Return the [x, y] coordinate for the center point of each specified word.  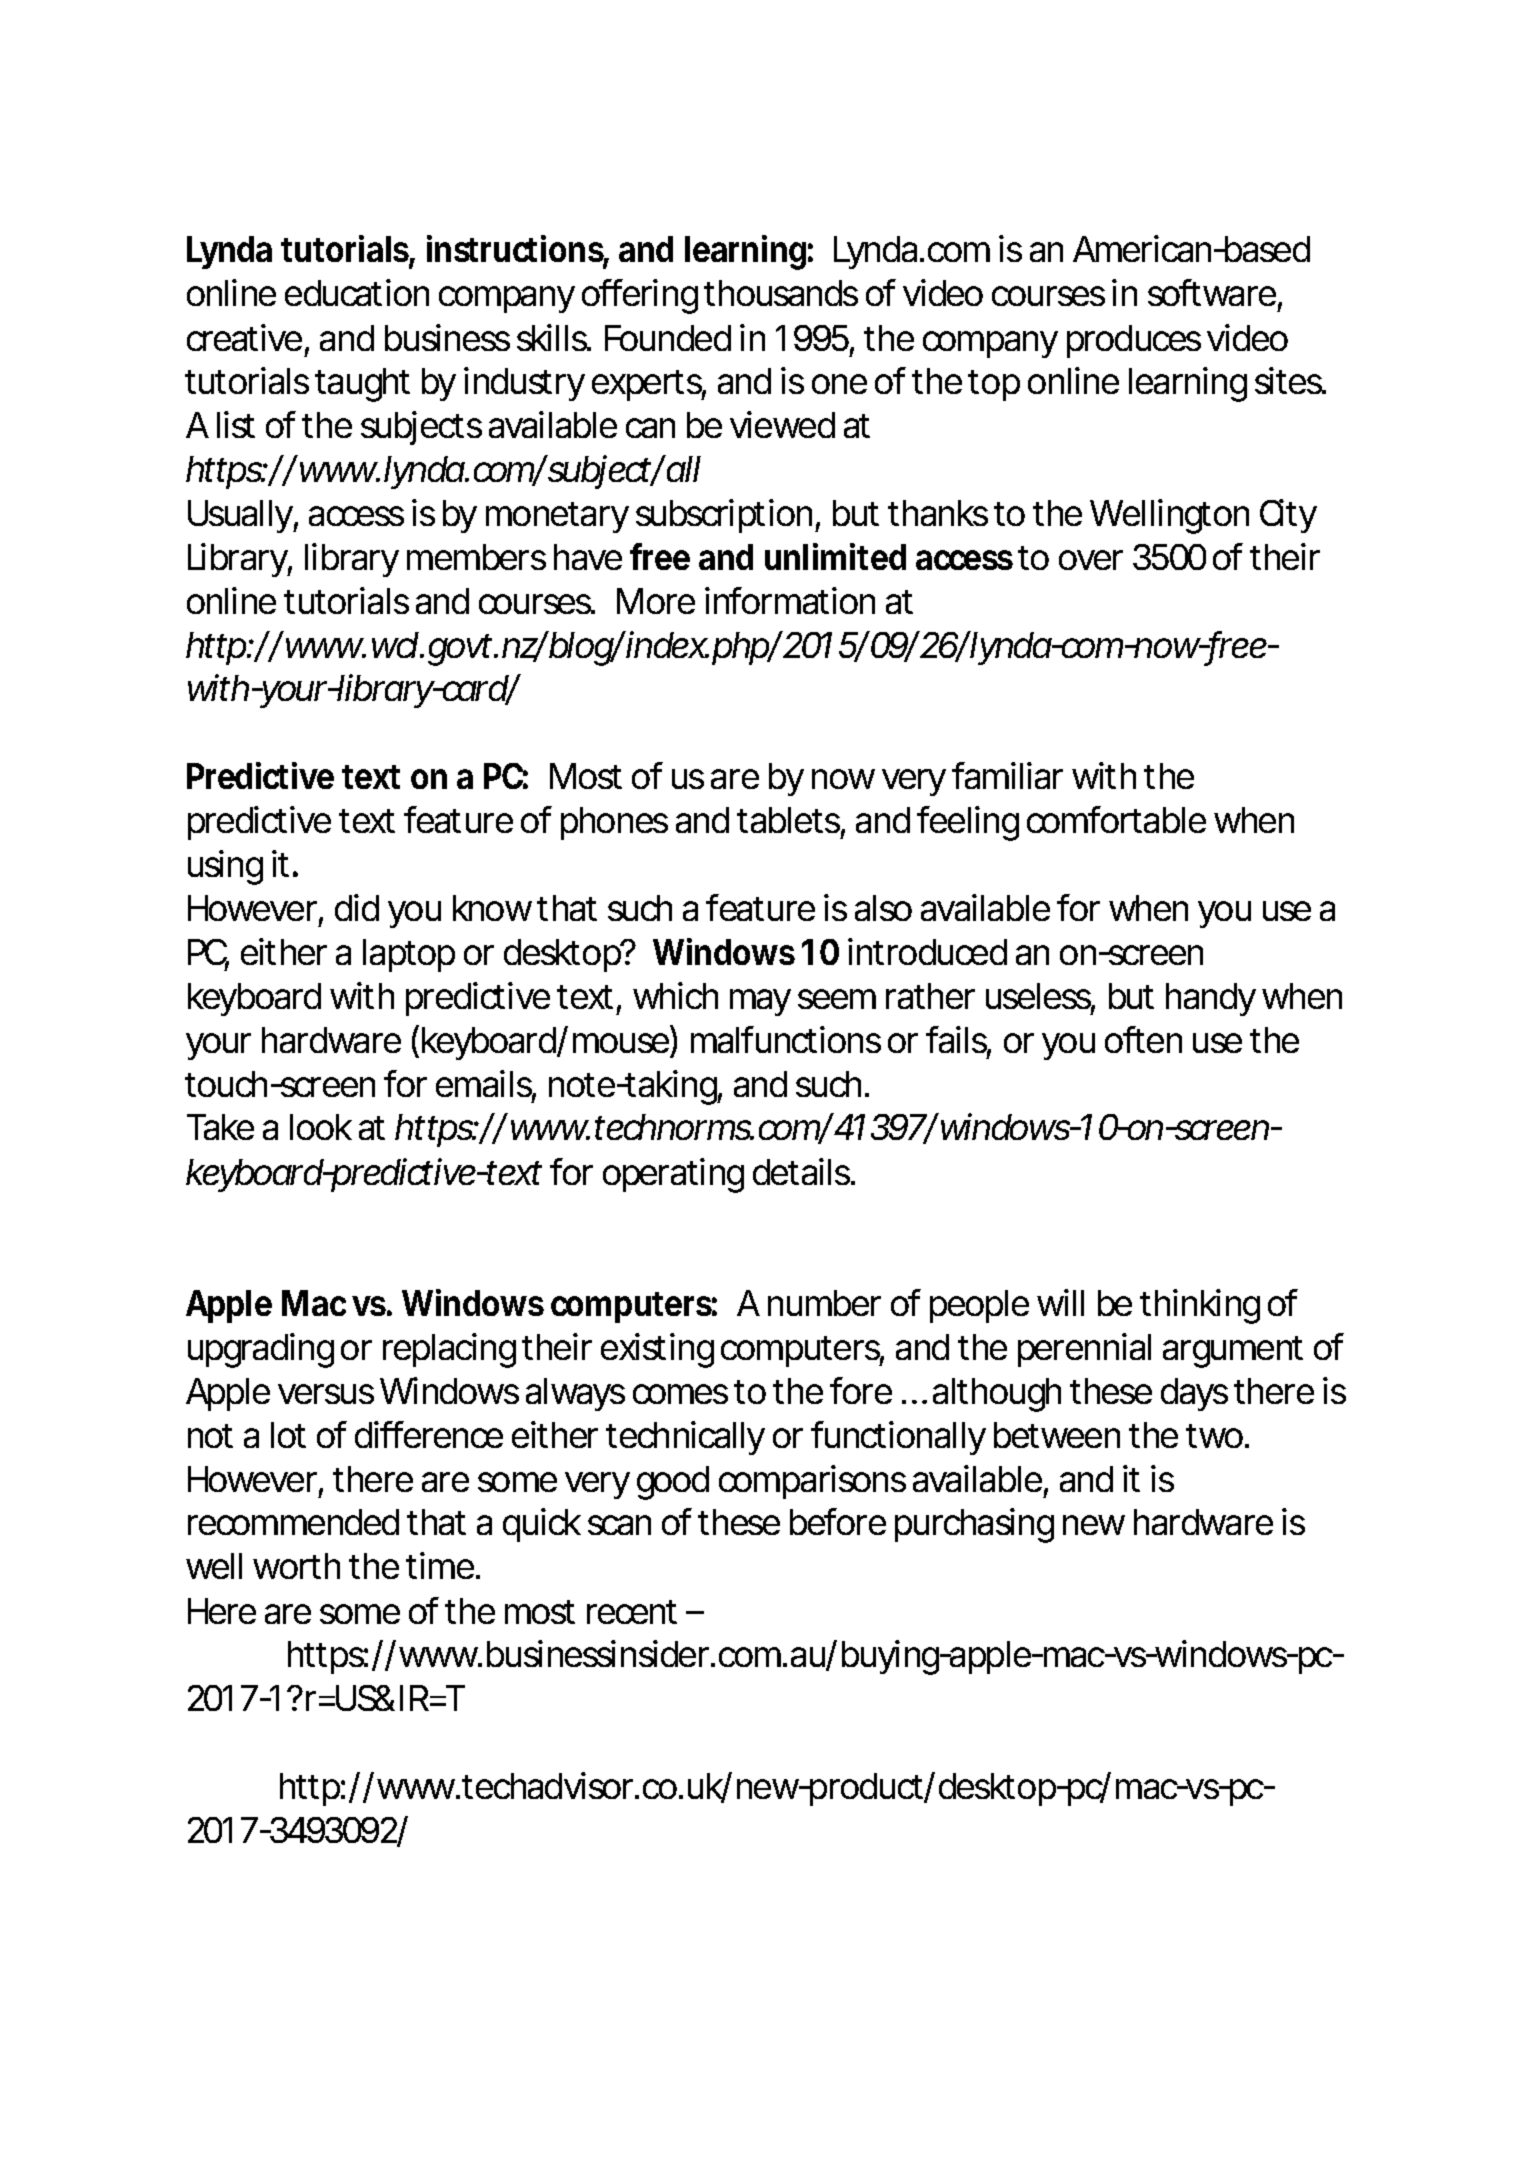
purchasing [974, 1525]
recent [632, 1612]
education [357, 292]
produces [1134, 341]
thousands [781, 293]
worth [296, 1566]
